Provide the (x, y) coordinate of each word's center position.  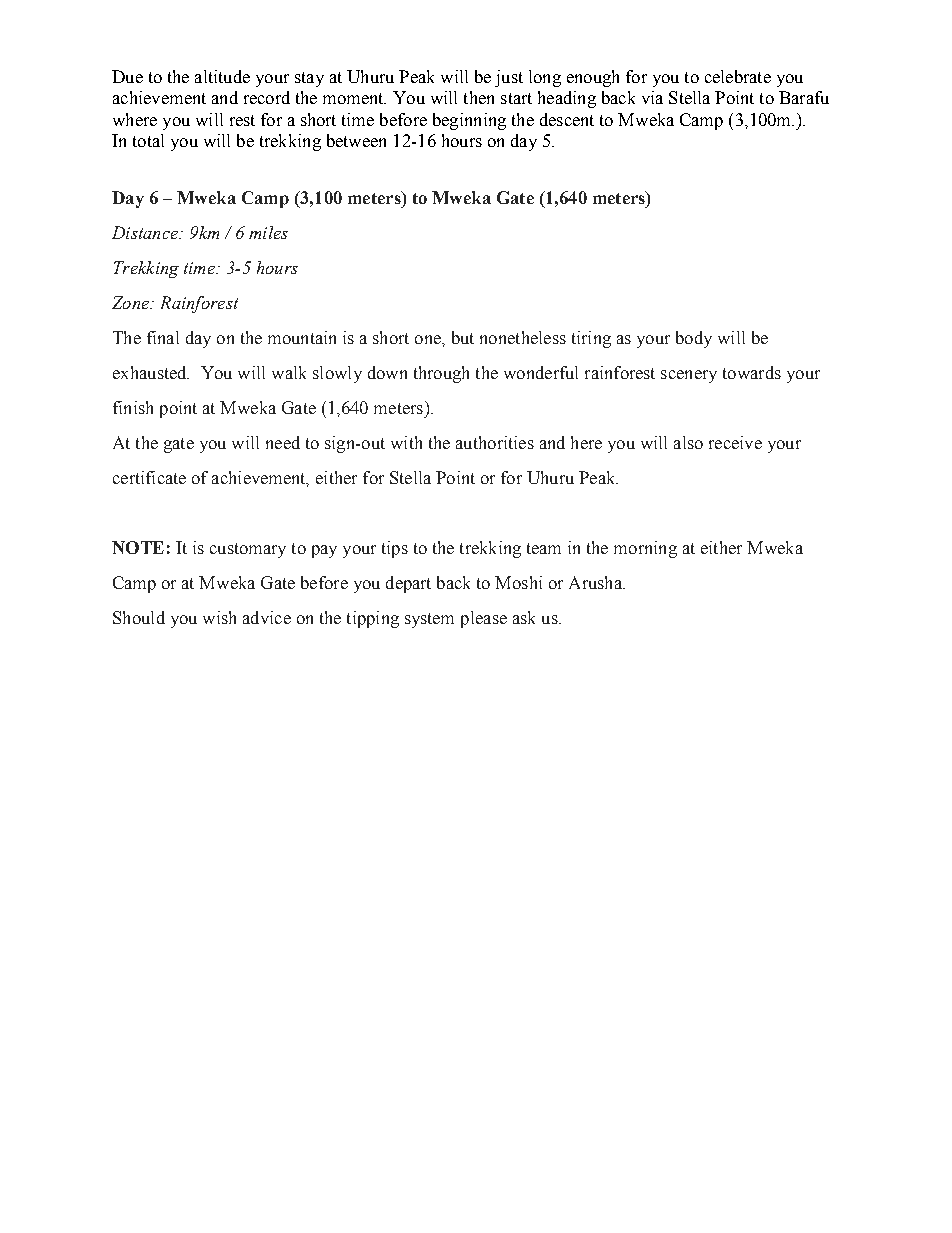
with (406, 442)
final (163, 337)
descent (567, 119)
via (652, 97)
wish (219, 617)
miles (268, 232)
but (463, 337)
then (479, 97)
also (688, 442)
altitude (222, 76)
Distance (146, 232)
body (694, 339)
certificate (149, 477)
